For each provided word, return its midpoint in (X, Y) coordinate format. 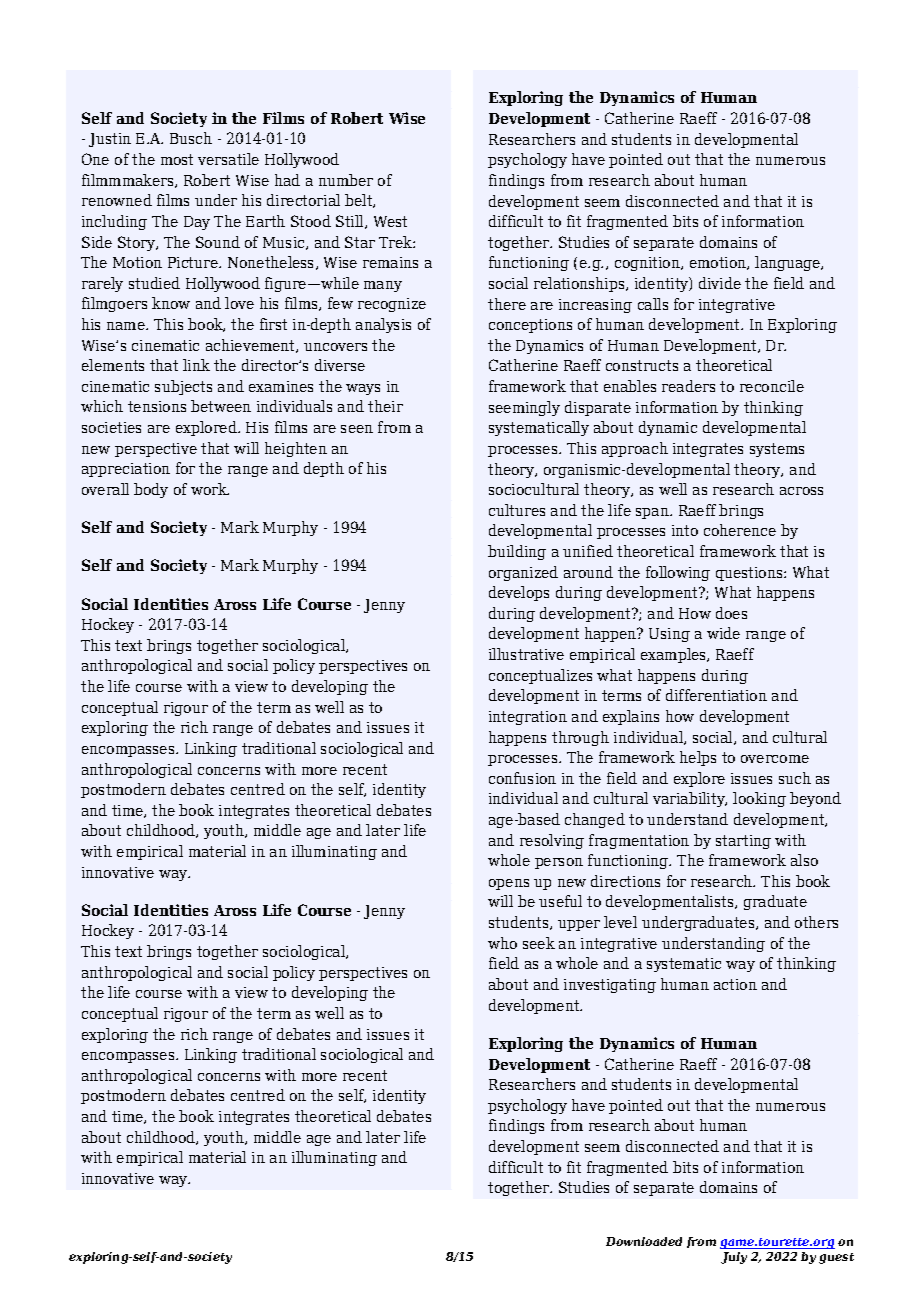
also (804, 860)
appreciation (126, 470)
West (390, 221)
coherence (740, 530)
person (559, 863)
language (789, 263)
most (177, 159)
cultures (517, 510)
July (734, 1258)
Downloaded (644, 1241)
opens (509, 884)
